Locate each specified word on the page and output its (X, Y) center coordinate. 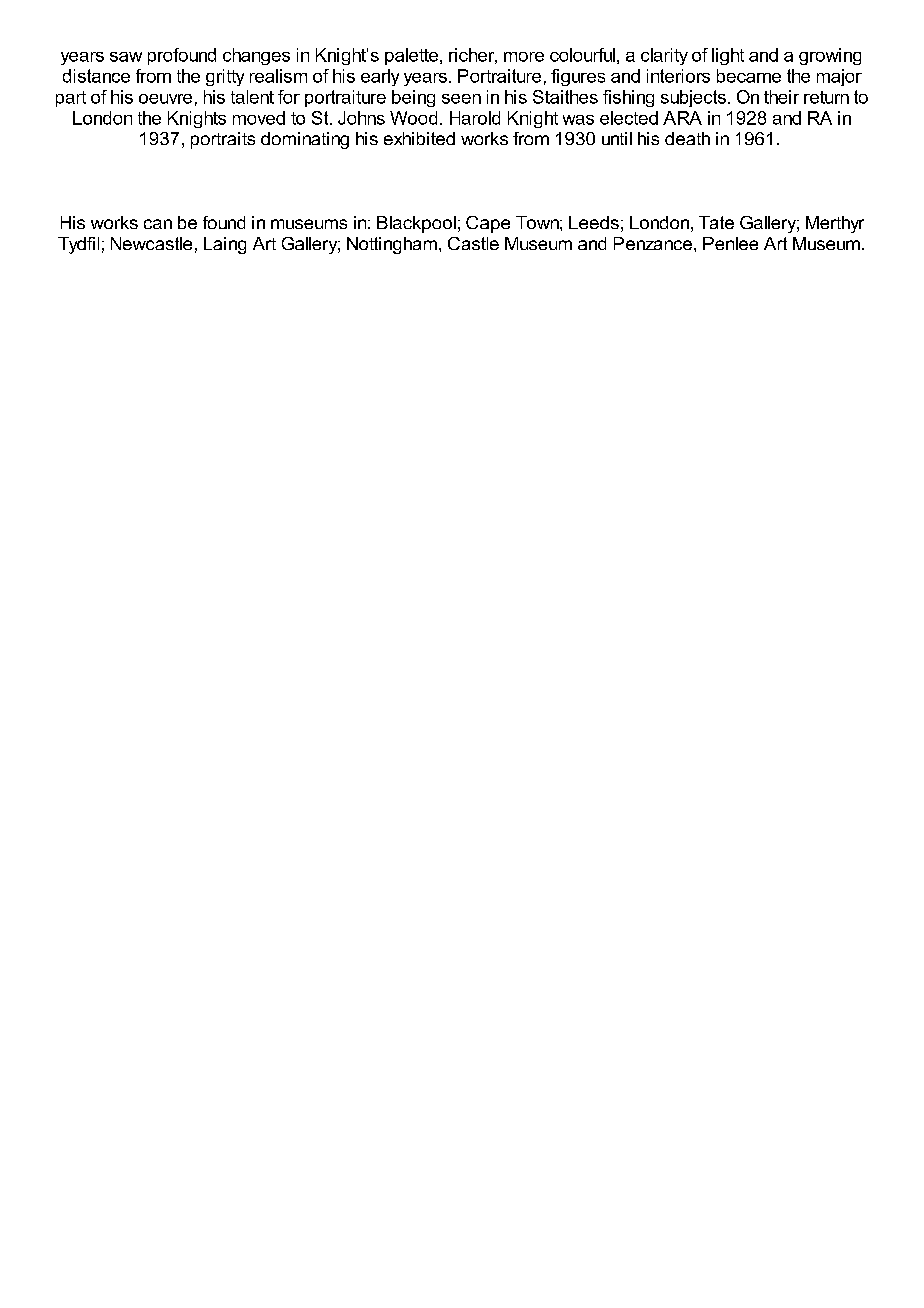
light (728, 56)
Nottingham (392, 245)
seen (461, 99)
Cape (488, 224)
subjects (693, 98)
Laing (225, 245)
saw (126, 57)
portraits (223, 140)
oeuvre (165, 99)
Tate (716, 222)
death (687, 138)
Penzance (653, 243)
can (158, 224)
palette (411, 56)
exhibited (419, 138)
